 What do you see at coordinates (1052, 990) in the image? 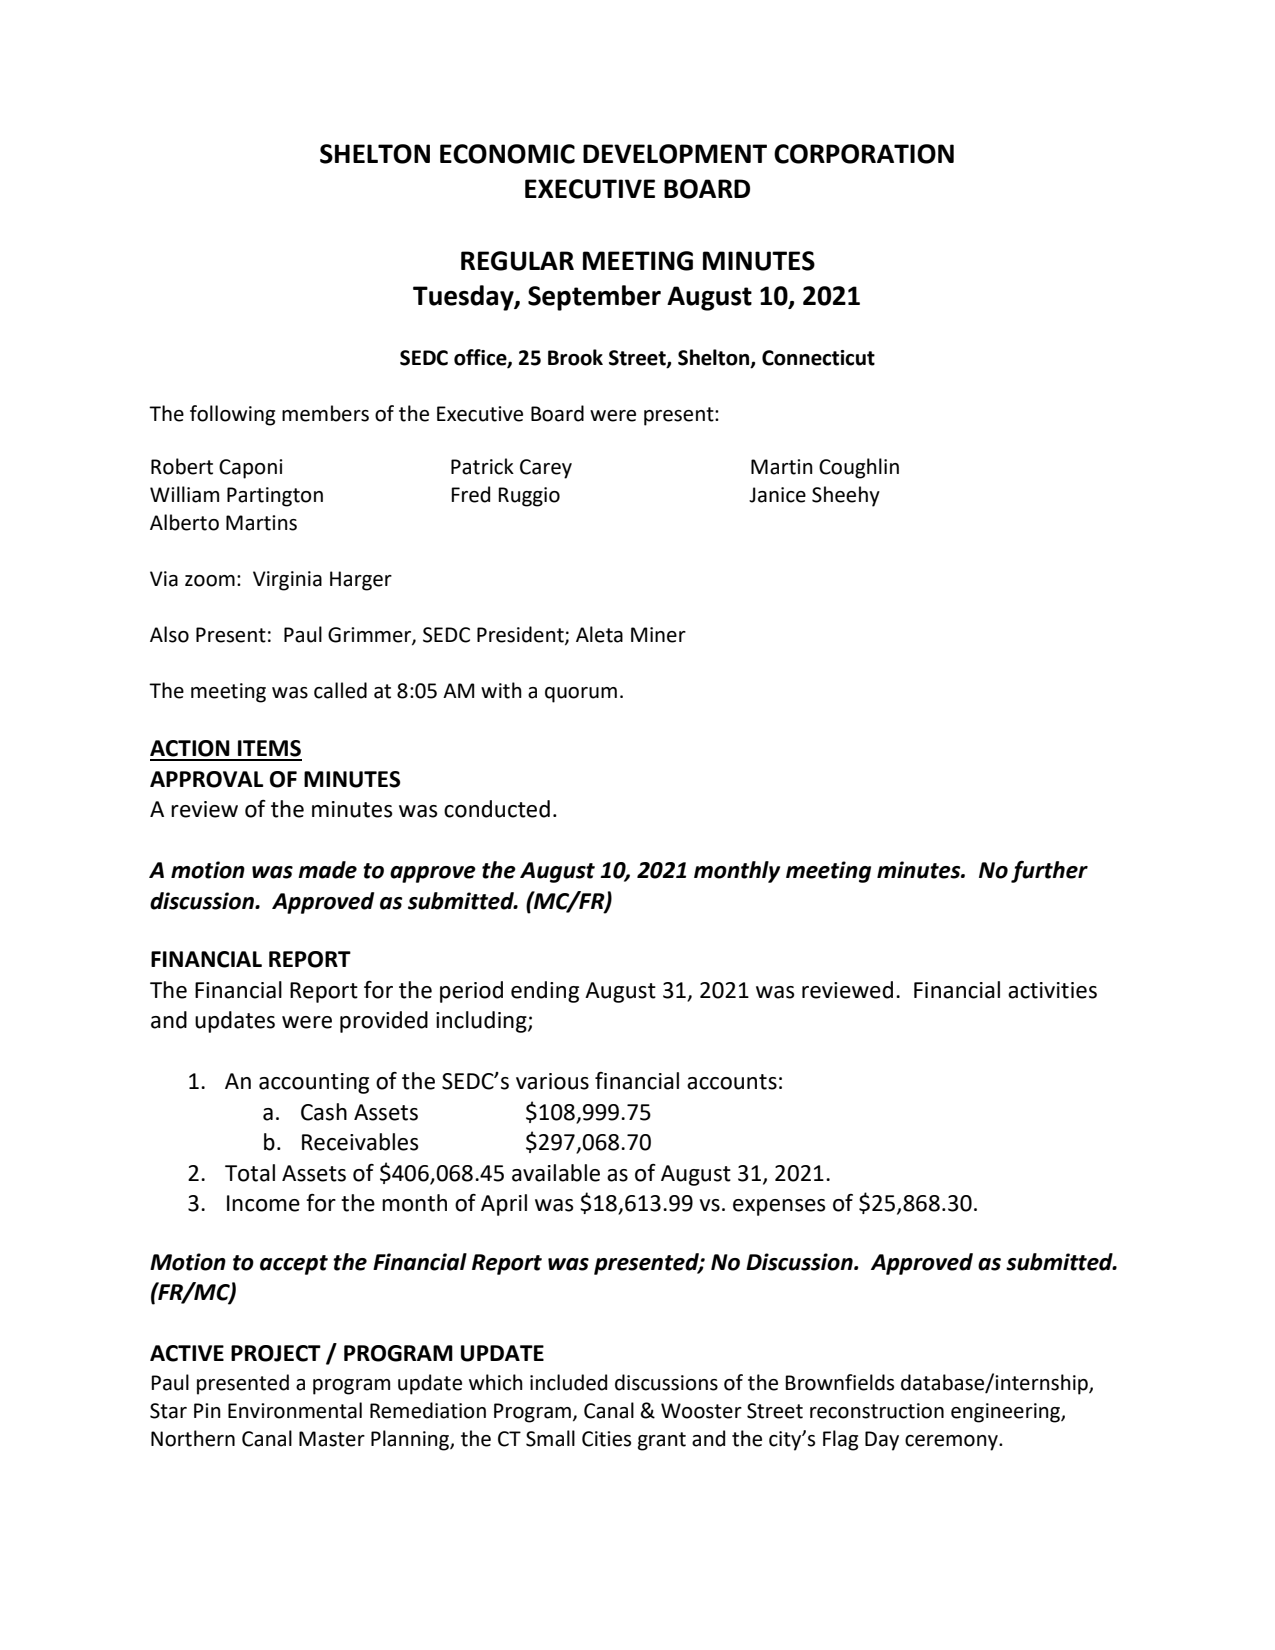
I see `activities` at bounding box center [1052, 990].
